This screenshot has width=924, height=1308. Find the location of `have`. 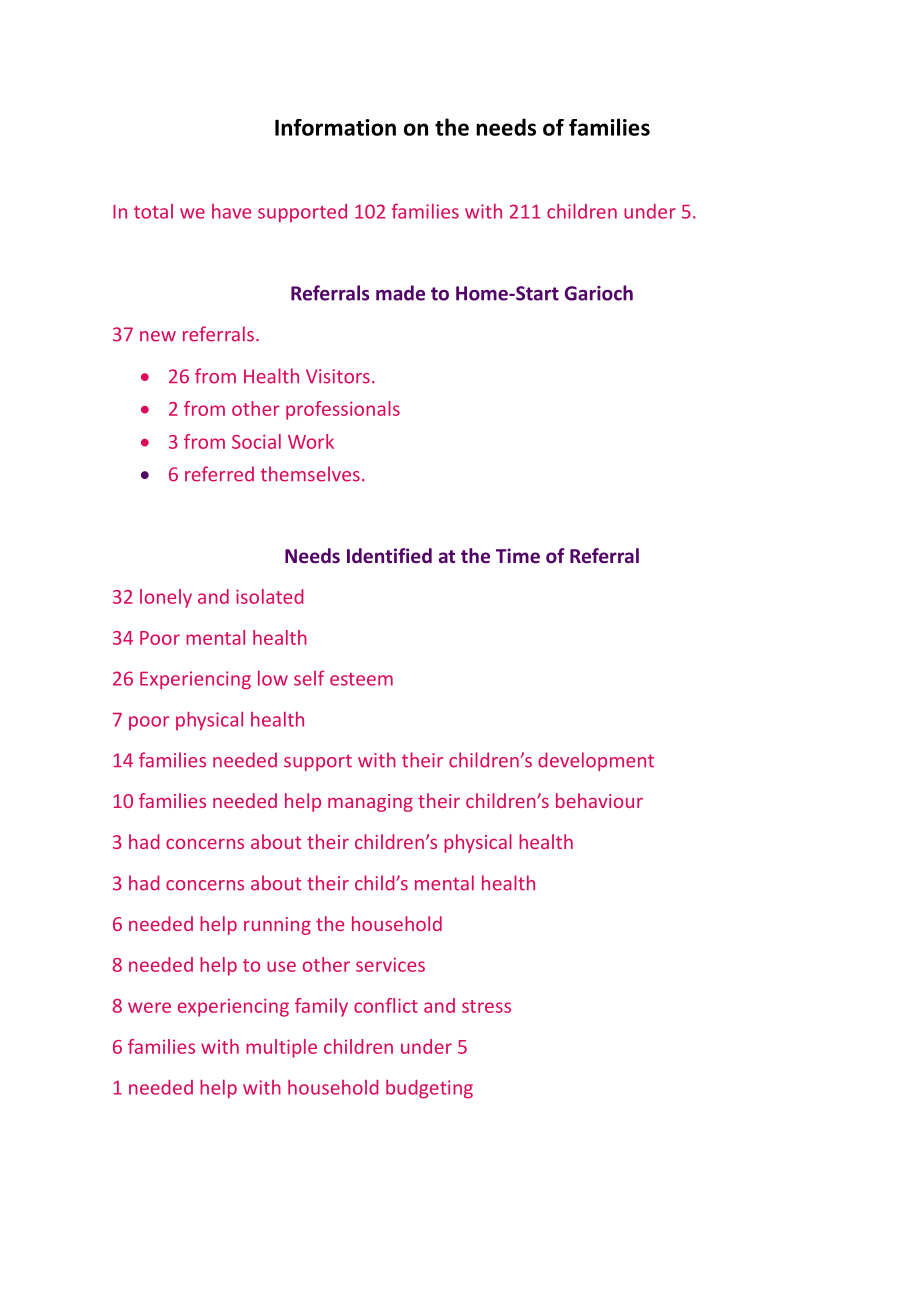

have is located at coordinates (231, 211).
